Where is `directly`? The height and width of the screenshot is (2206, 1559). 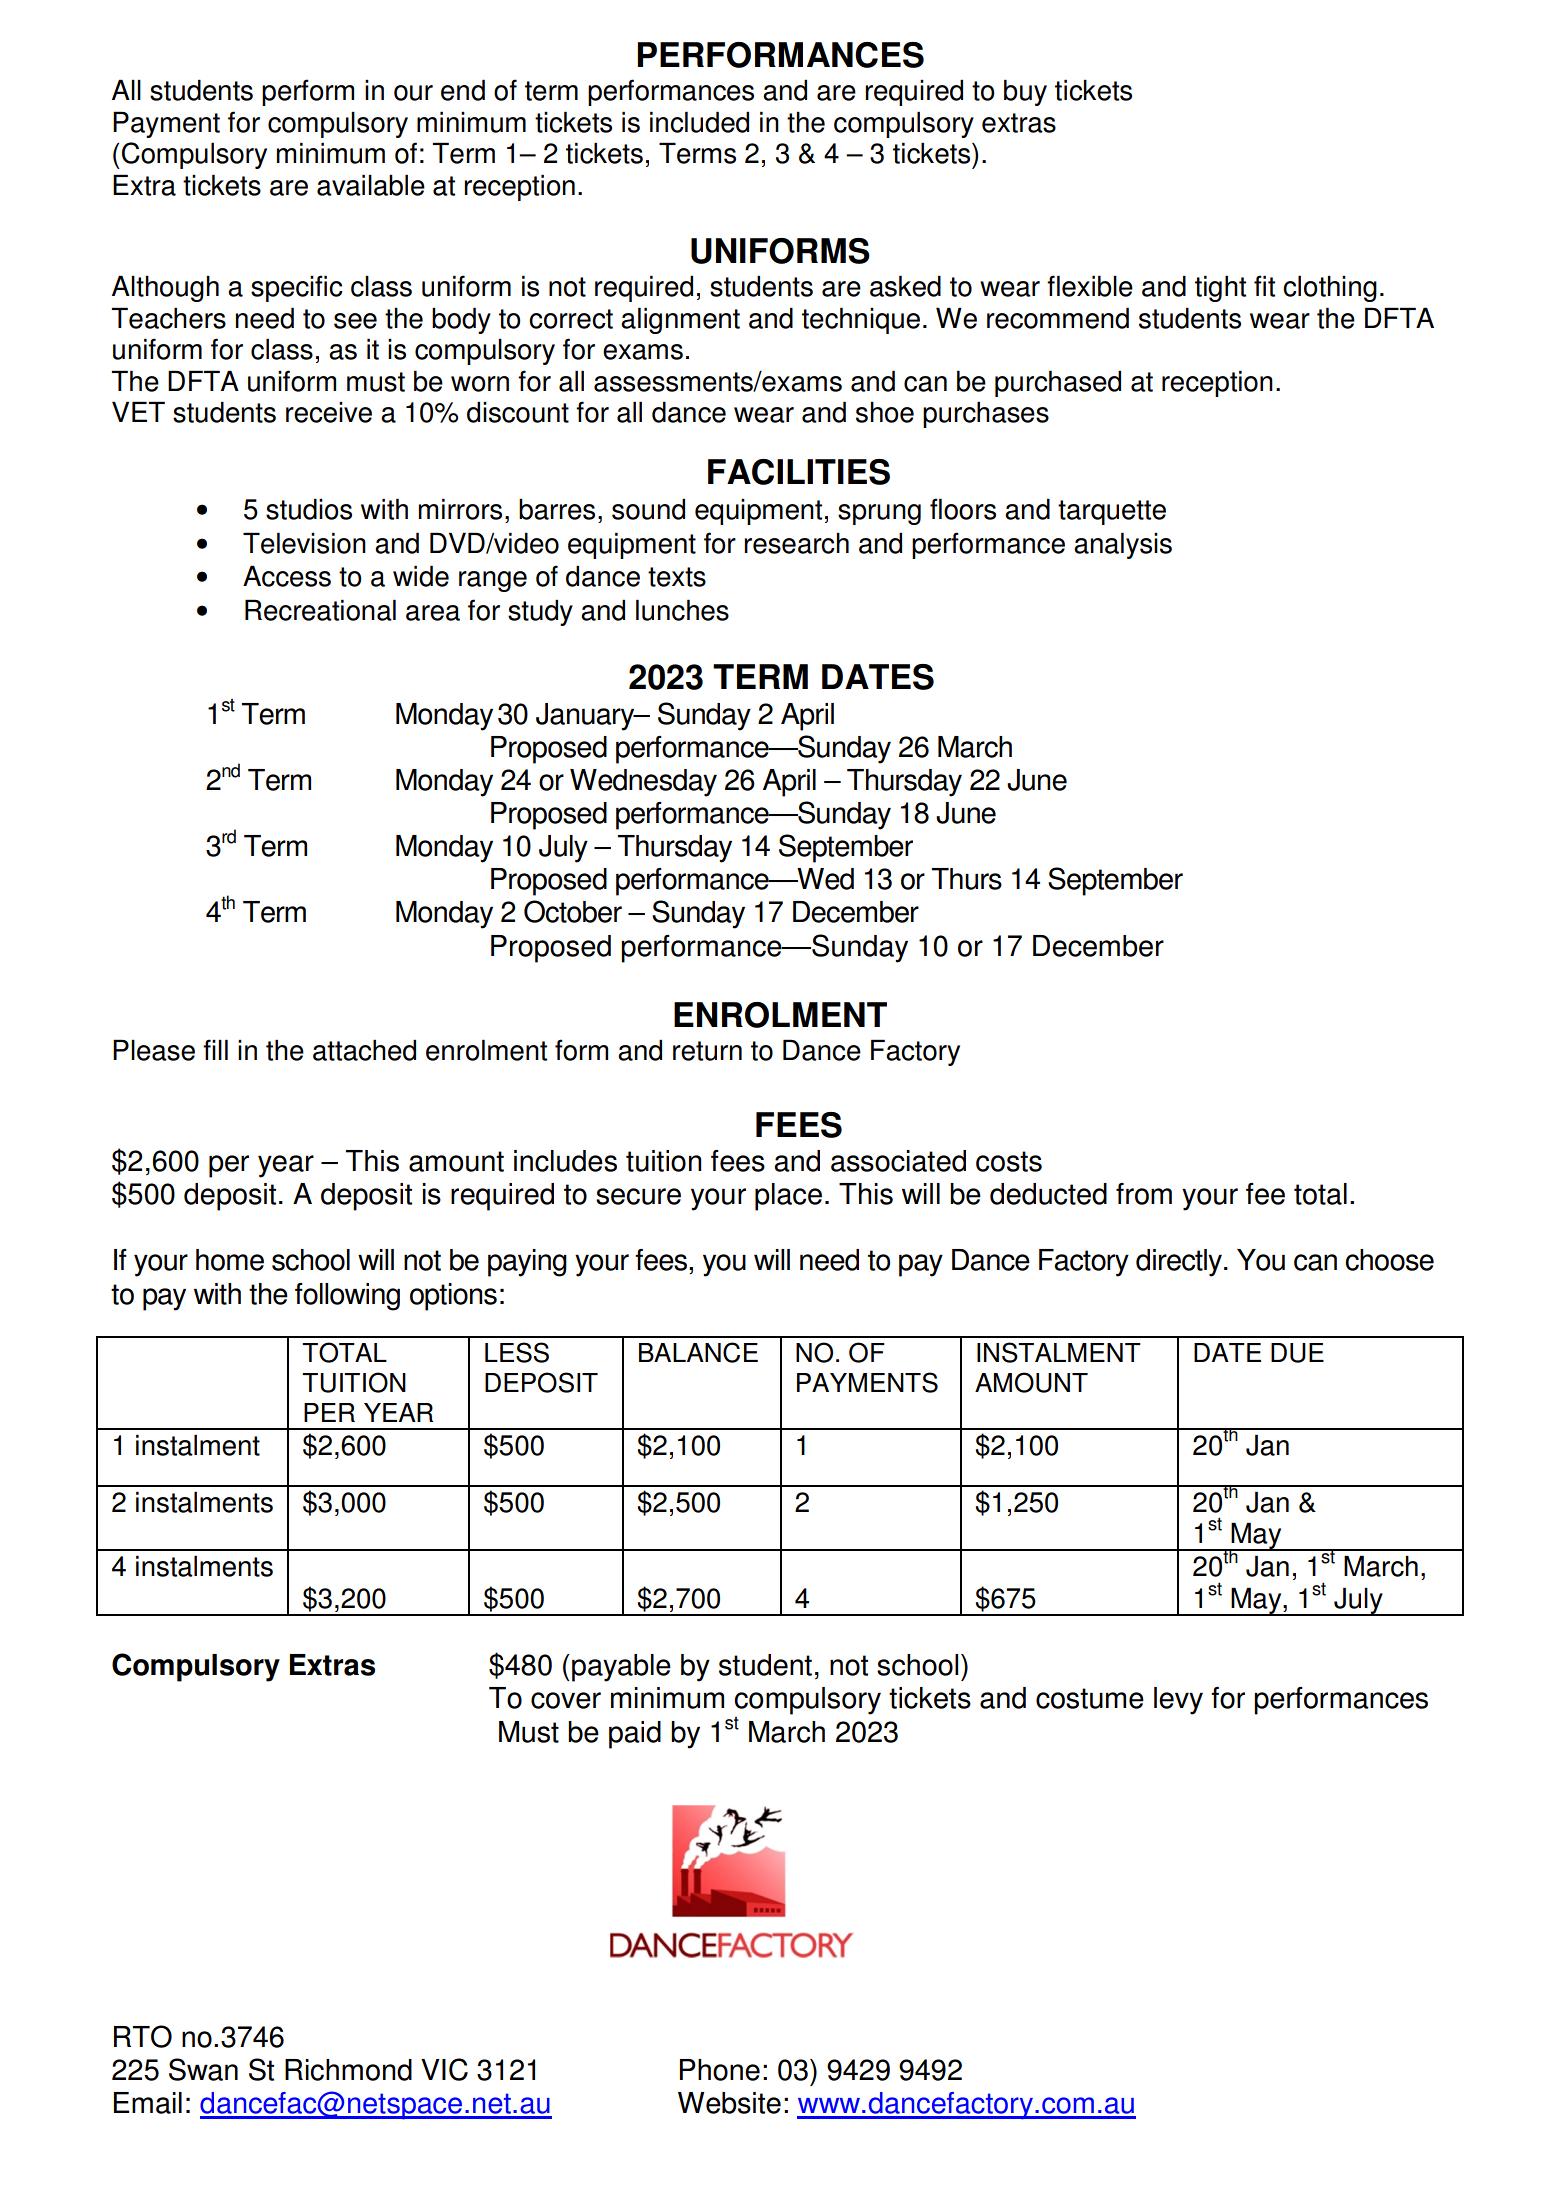
directly is located at coordinates (1180, 1263).
